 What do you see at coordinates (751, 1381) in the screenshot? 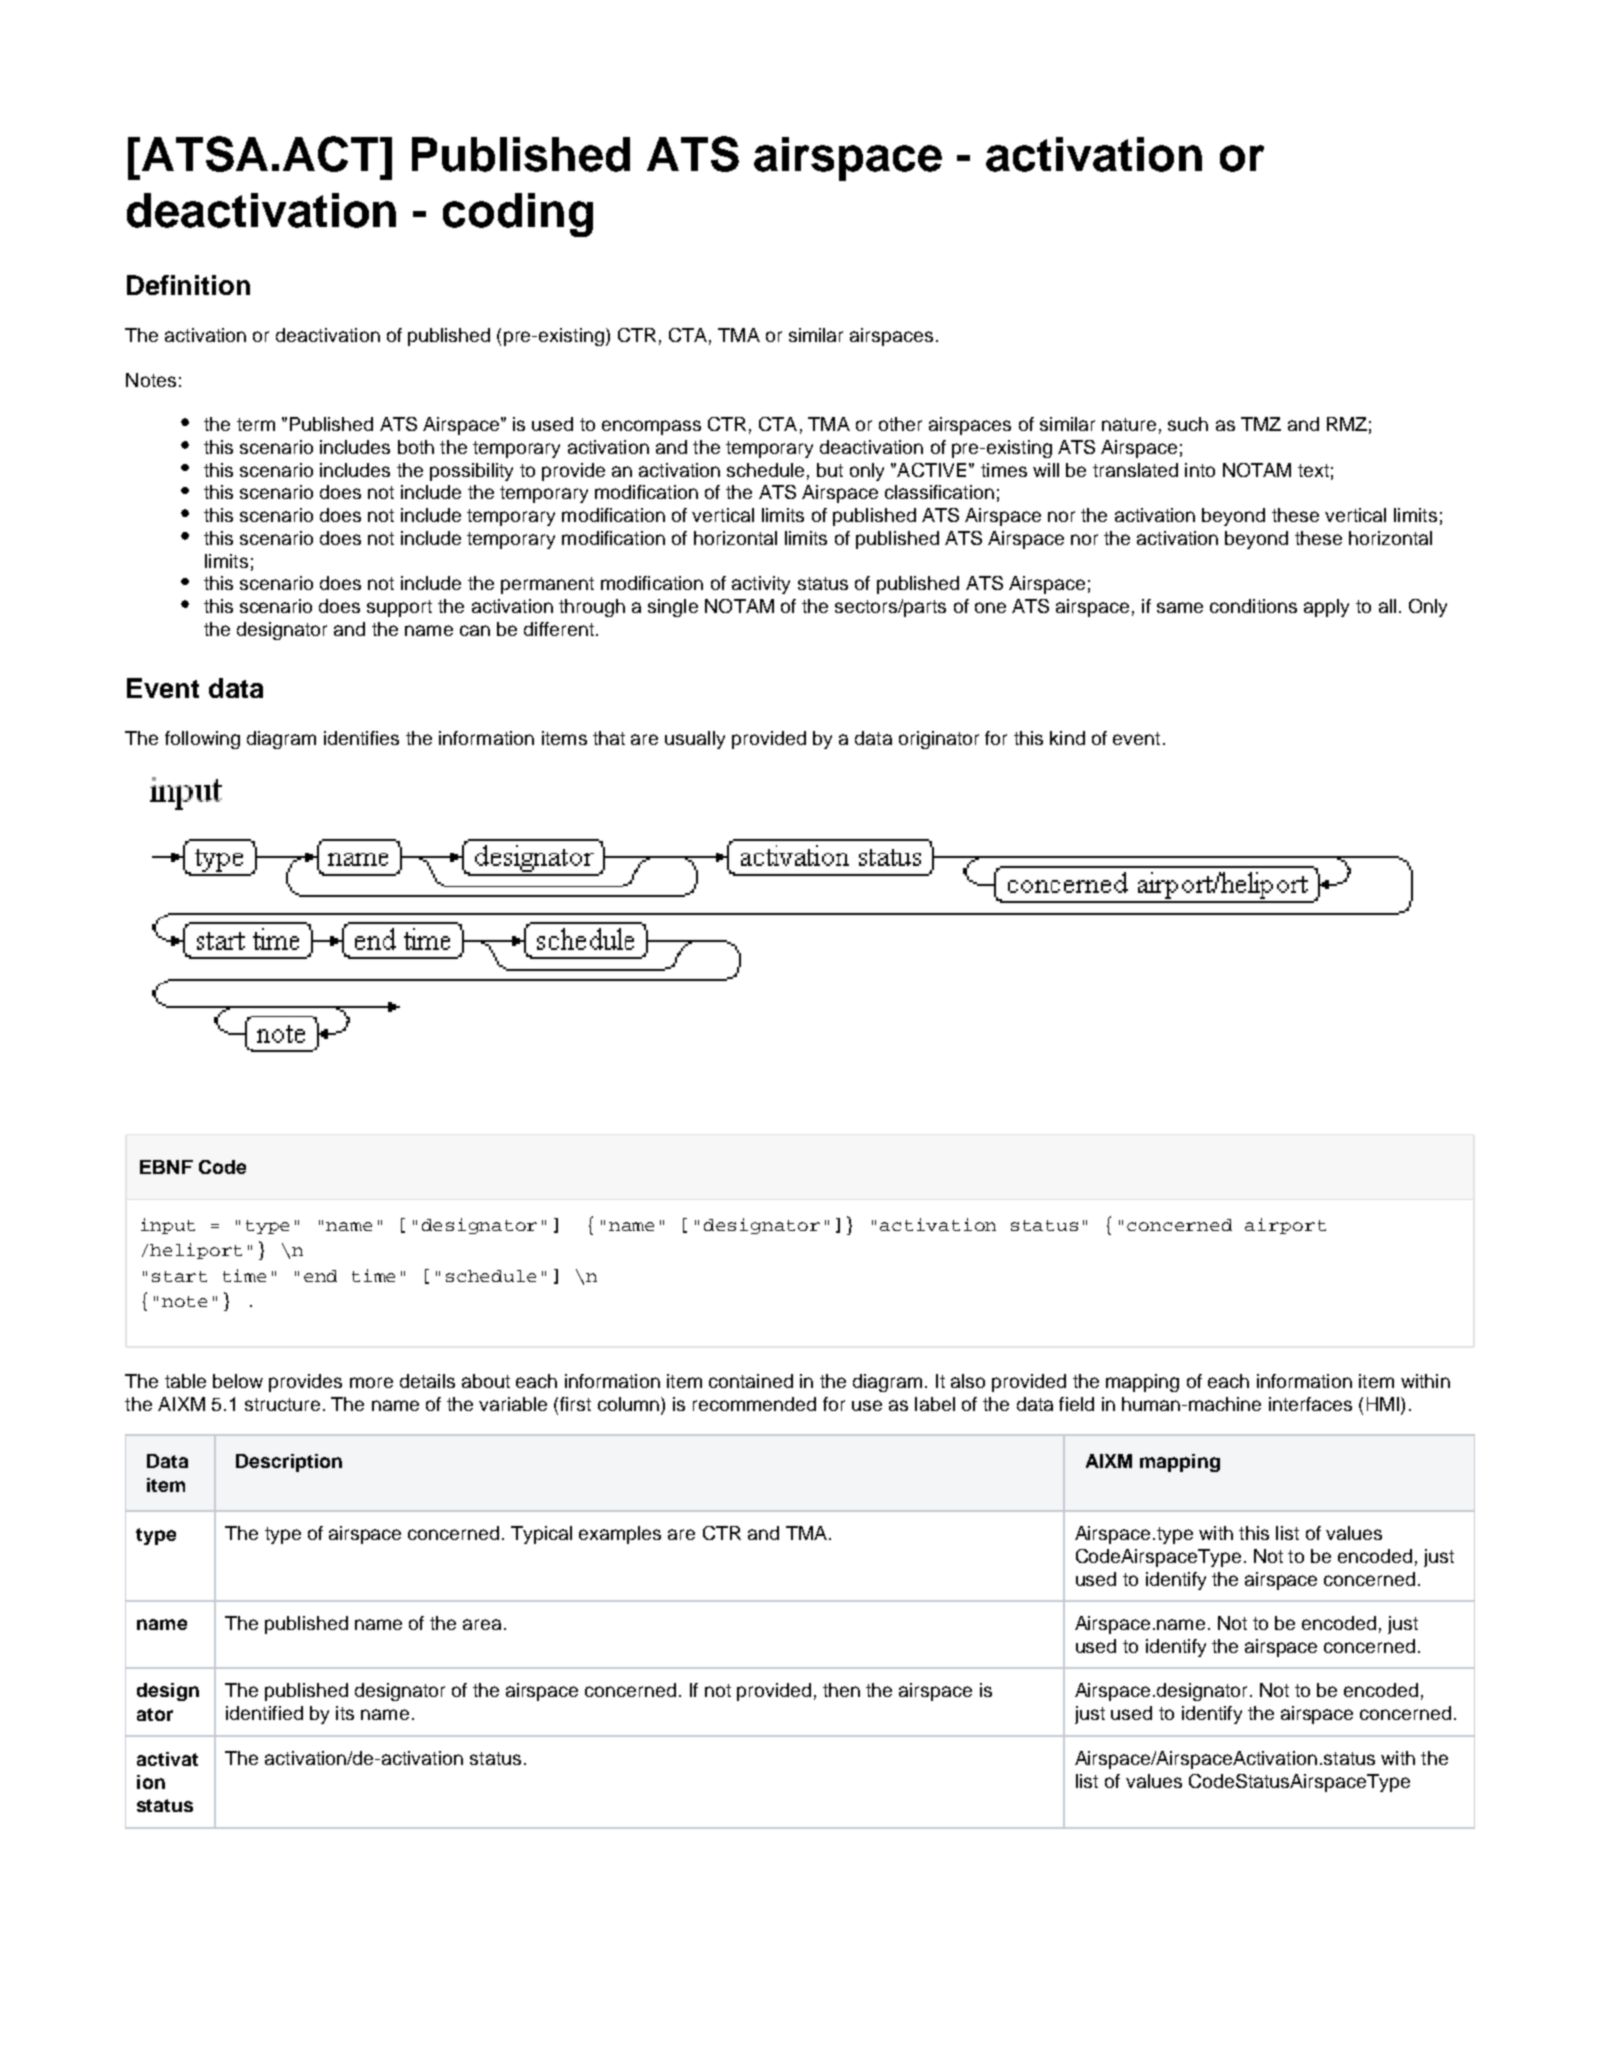
I see `contained` at bounding box center [751, 1381].
